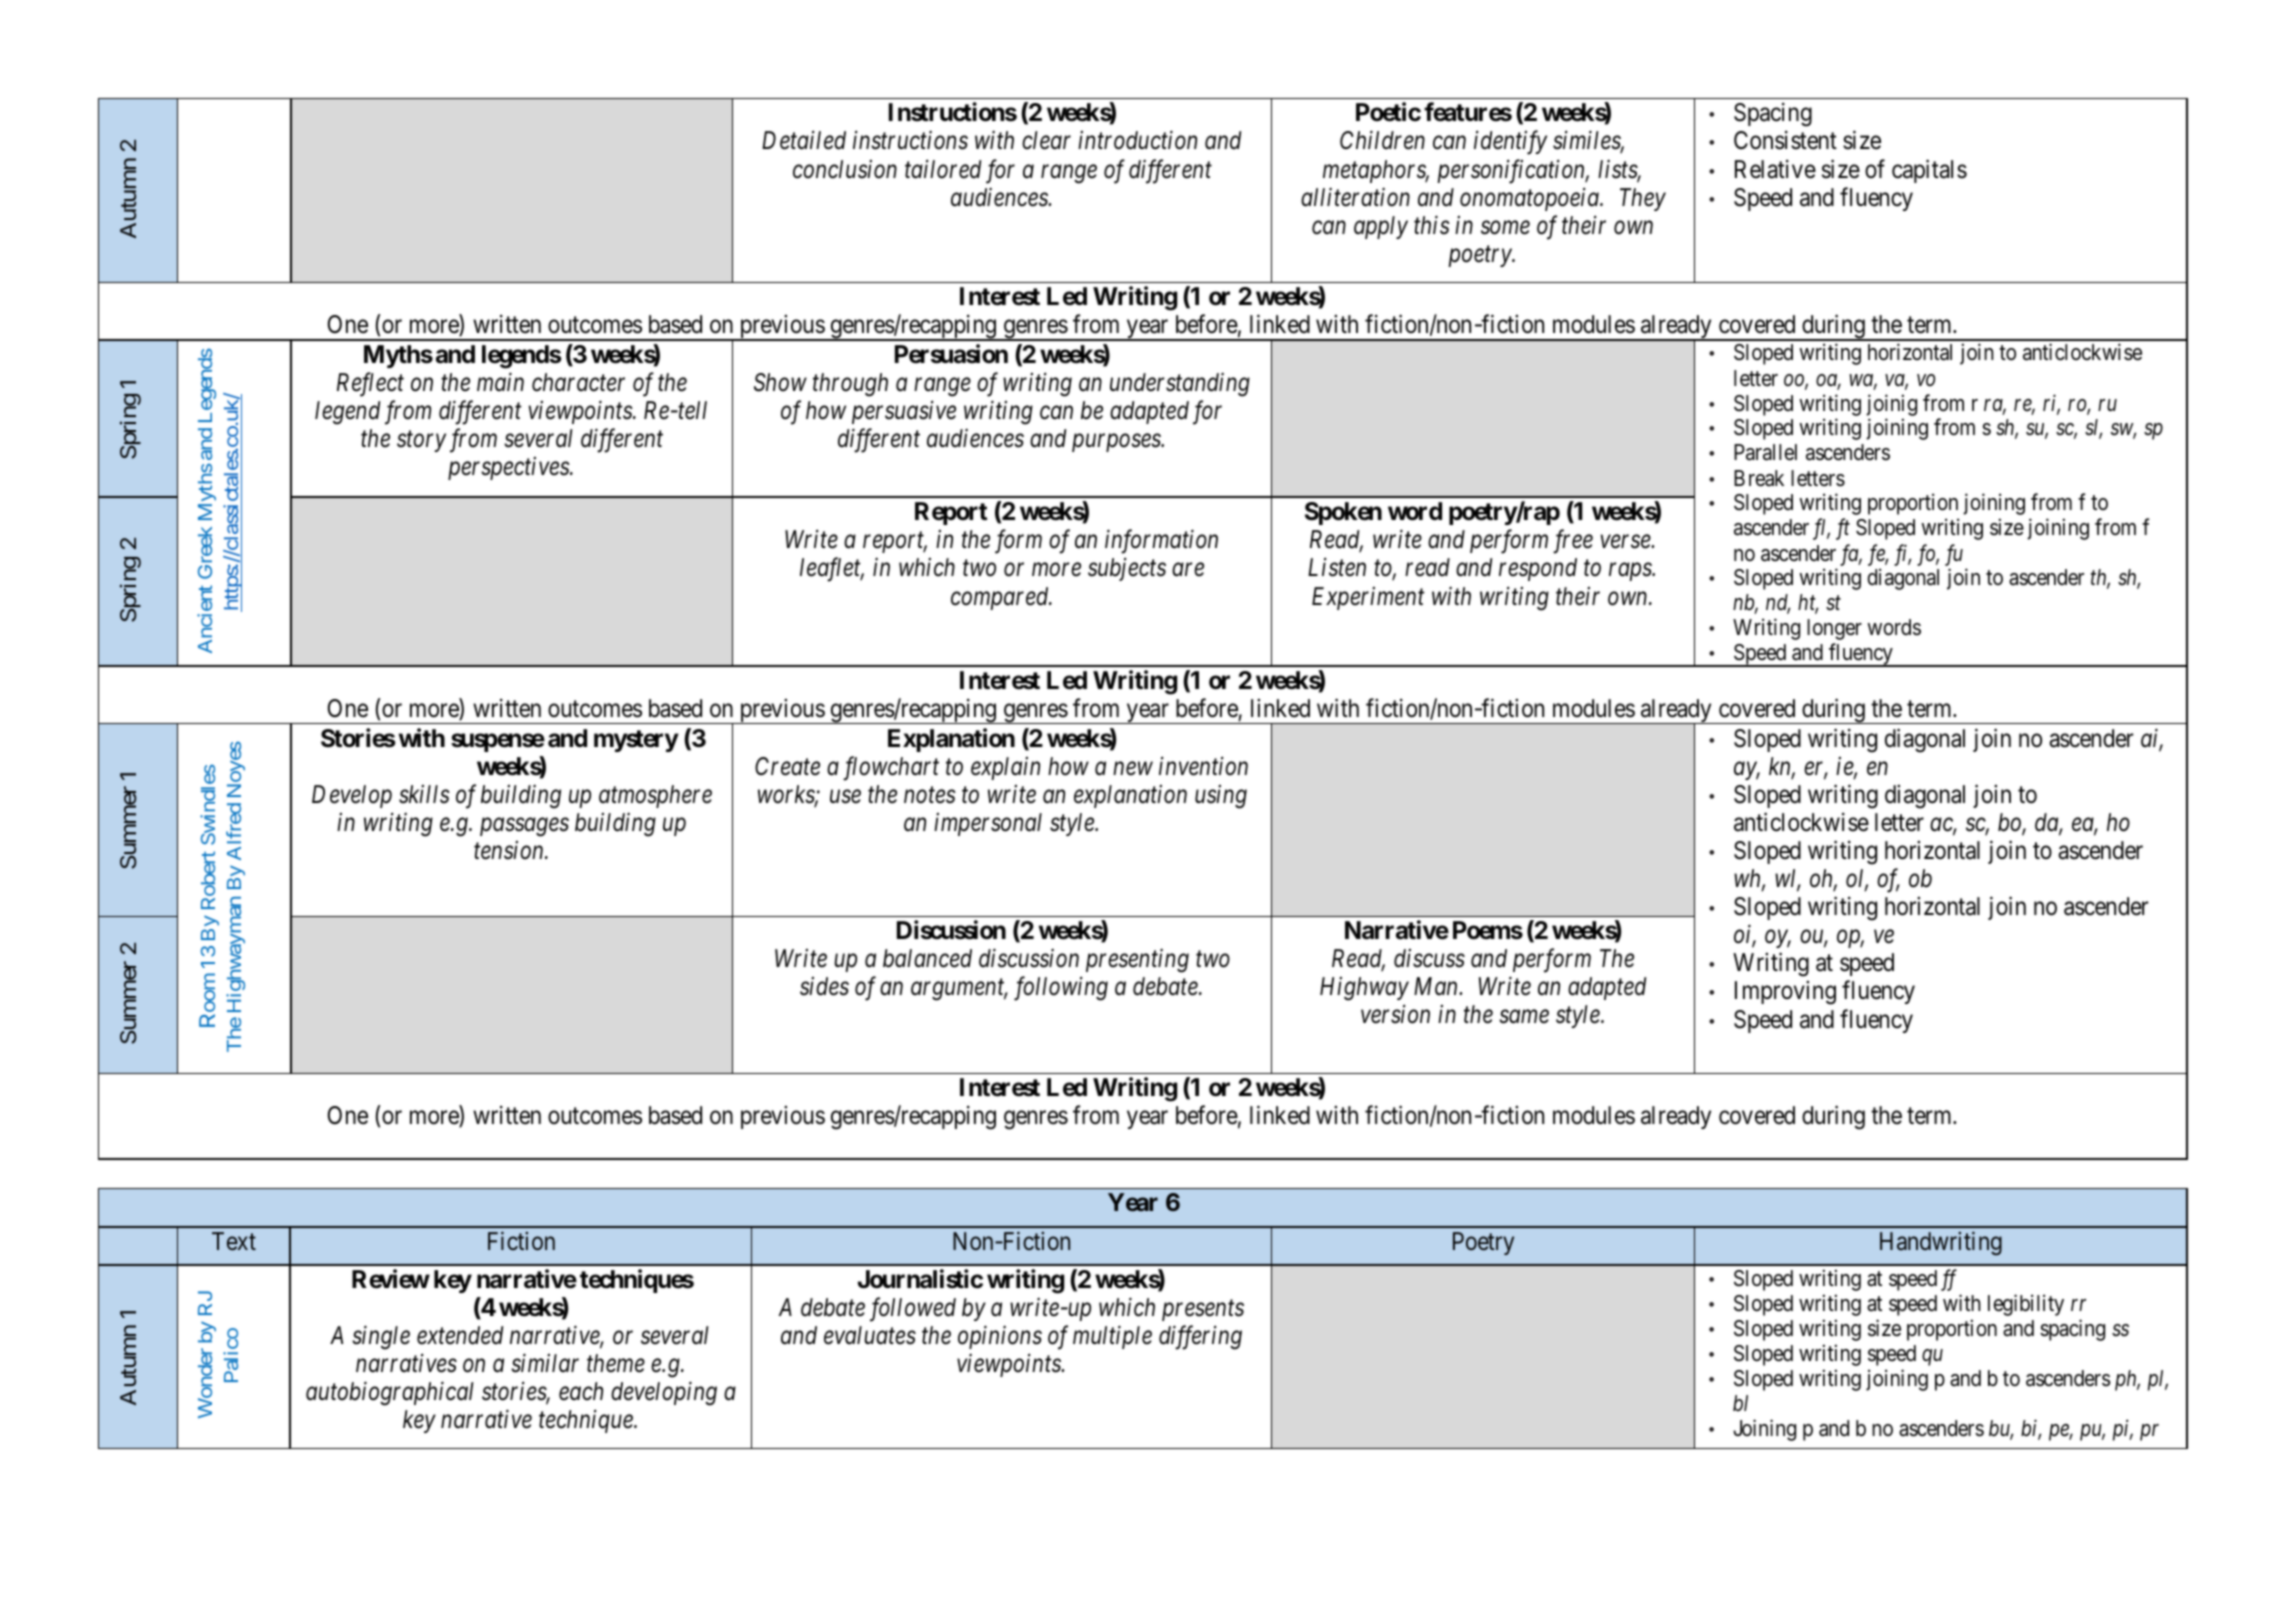 This image has width=2285, height=1616. Describe the element at coordinates (1137, 140) in the image. I see `introduction` at that location.
